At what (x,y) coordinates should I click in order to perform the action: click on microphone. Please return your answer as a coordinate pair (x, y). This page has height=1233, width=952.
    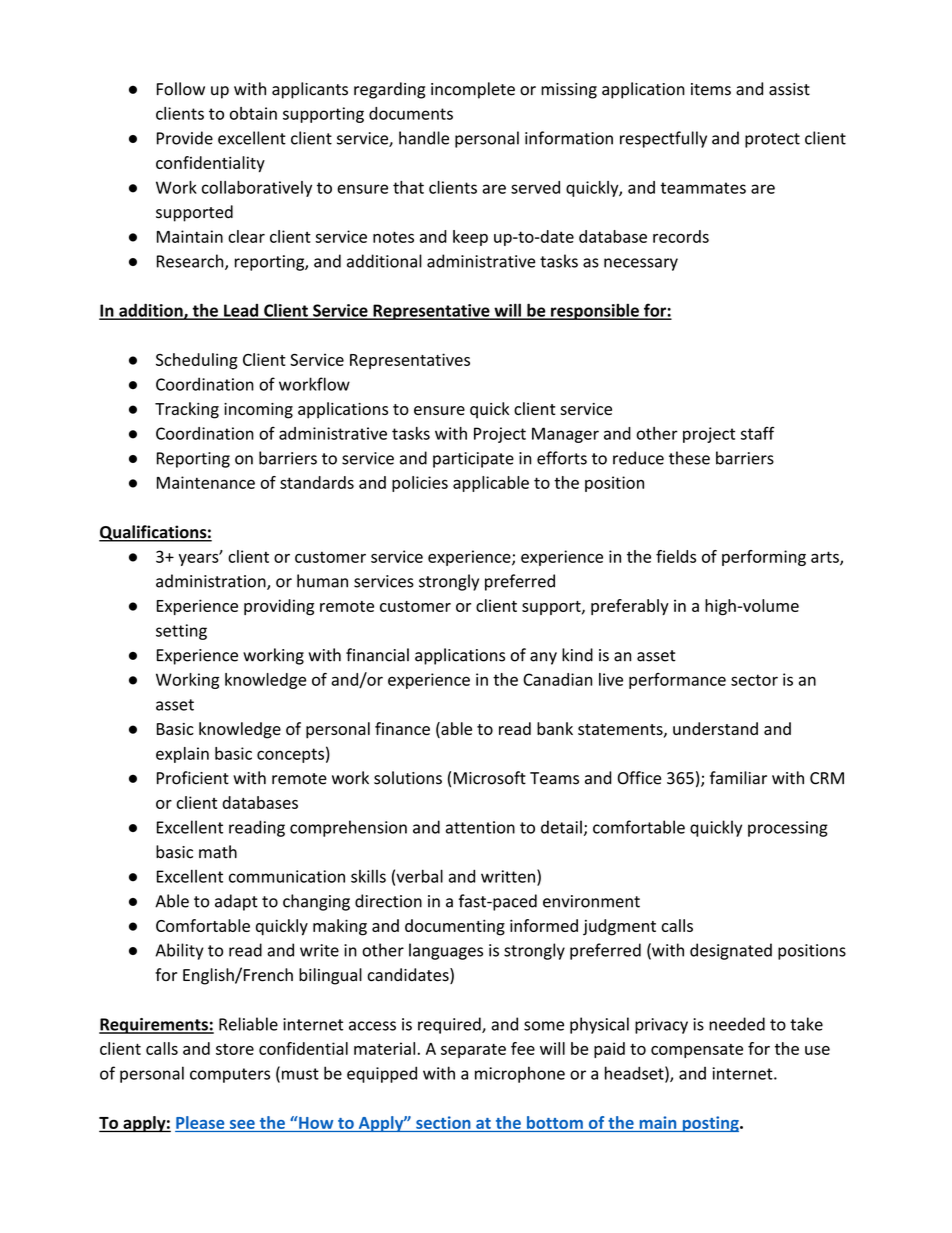
    Looking at the image, I should click on (520, 1074).
